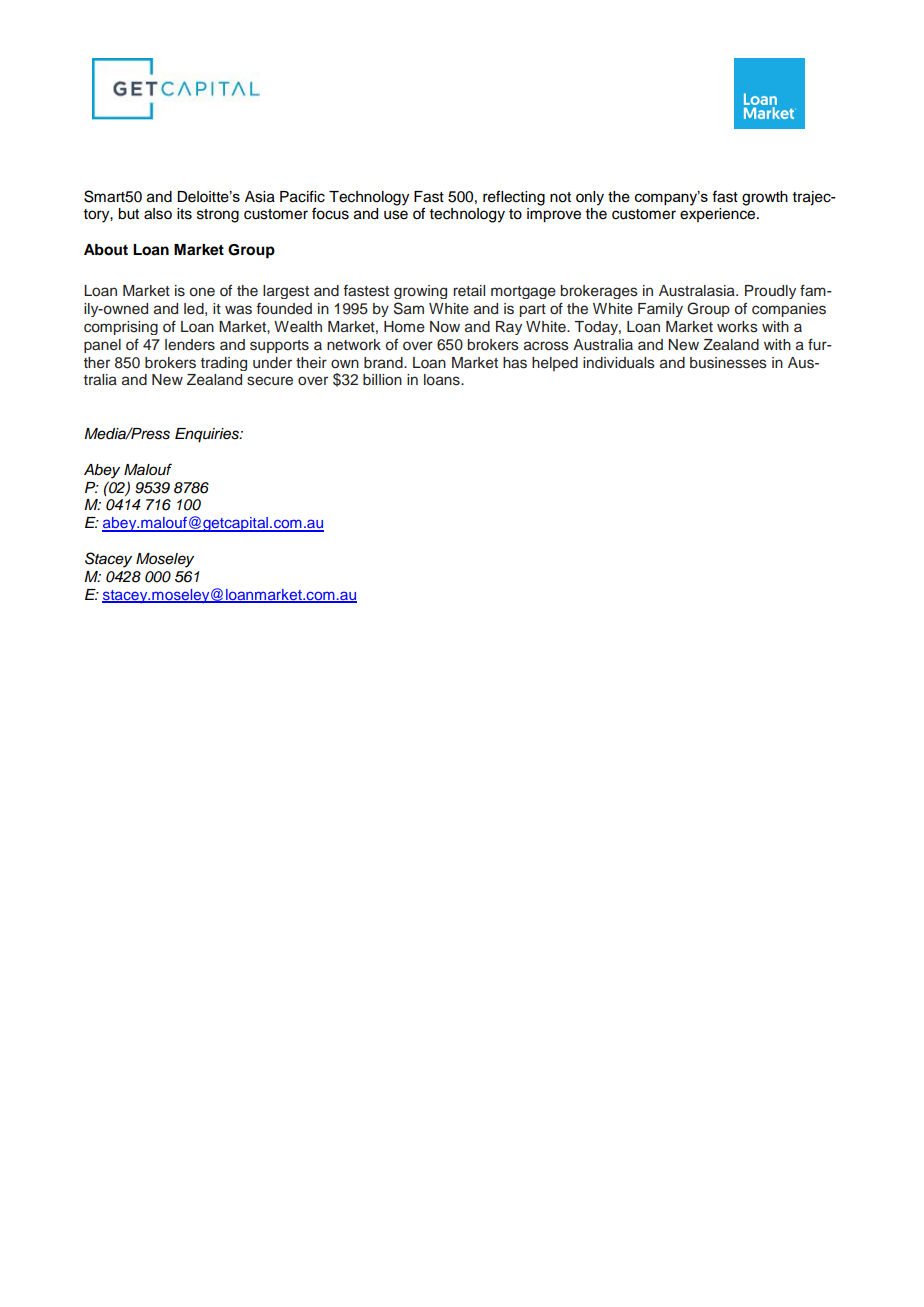 The height and width of the page is (1307, 924). What do you see at coordinates (202, 292) in the page?
I see `one` at bounding box center [202, 292].
